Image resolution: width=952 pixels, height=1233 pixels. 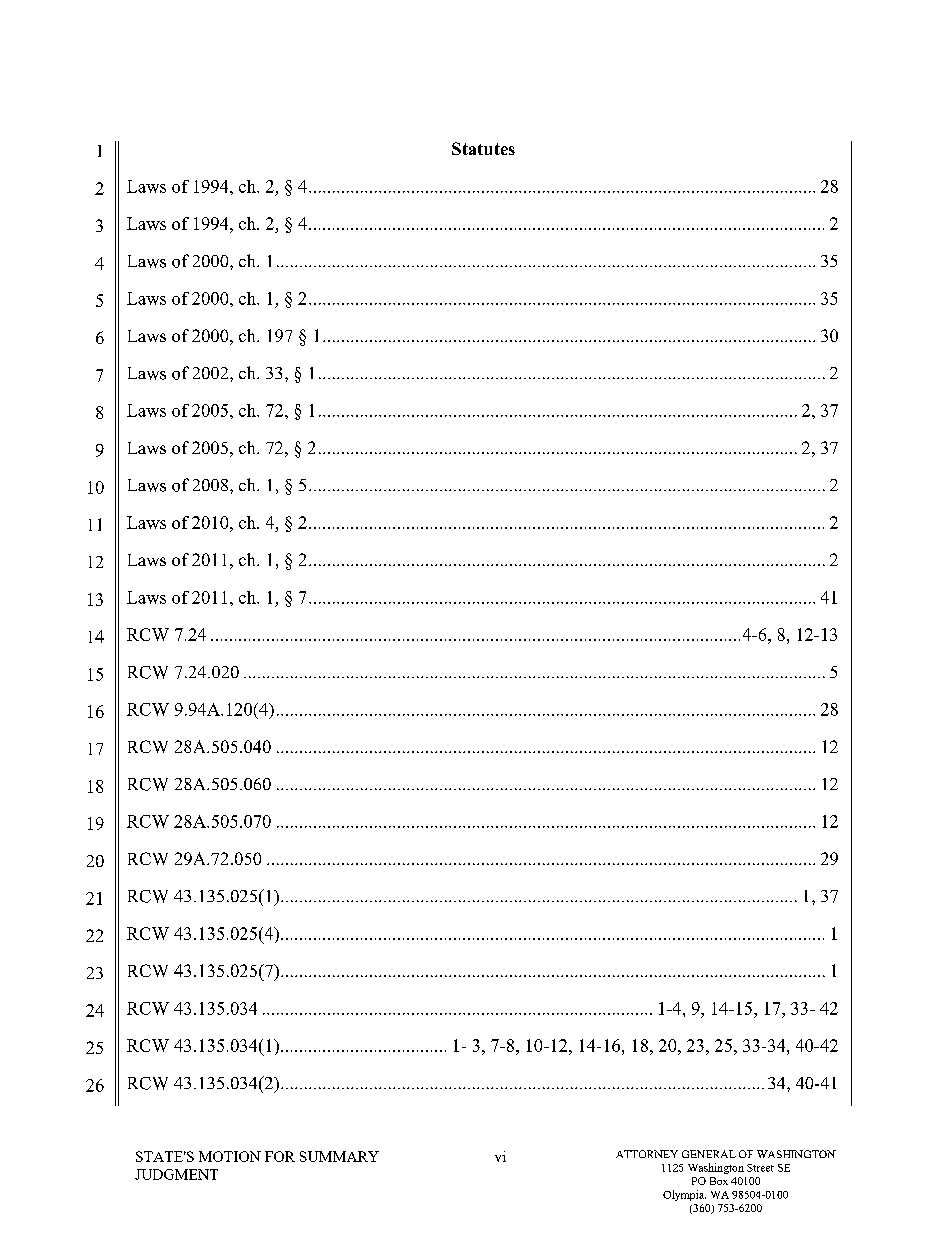 What do you see at coordinates (280, 1156) in the screenshot?
I see `FOR` at bounding box center [280, 1156].
